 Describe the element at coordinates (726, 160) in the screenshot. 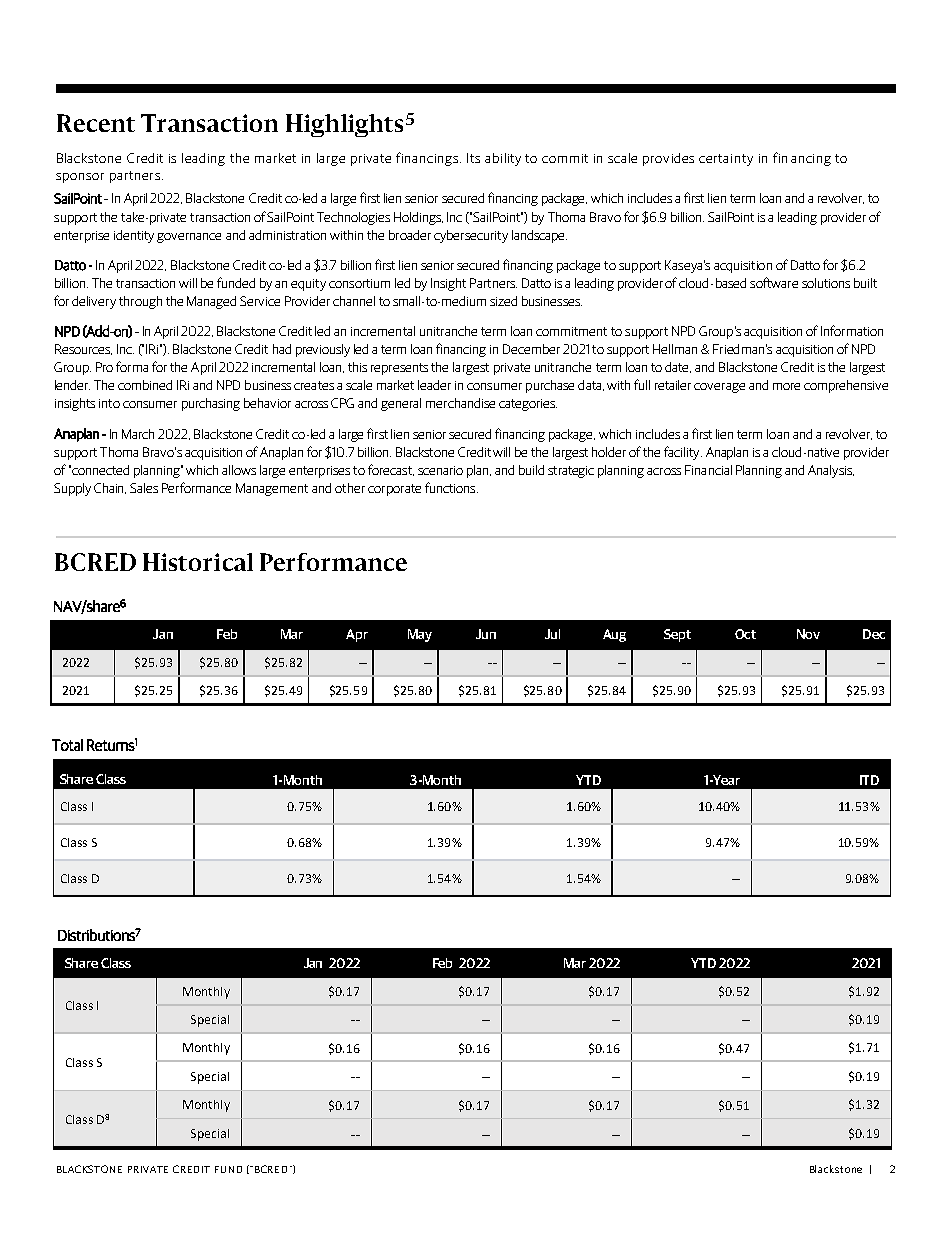

I see `certainty` at that location.
